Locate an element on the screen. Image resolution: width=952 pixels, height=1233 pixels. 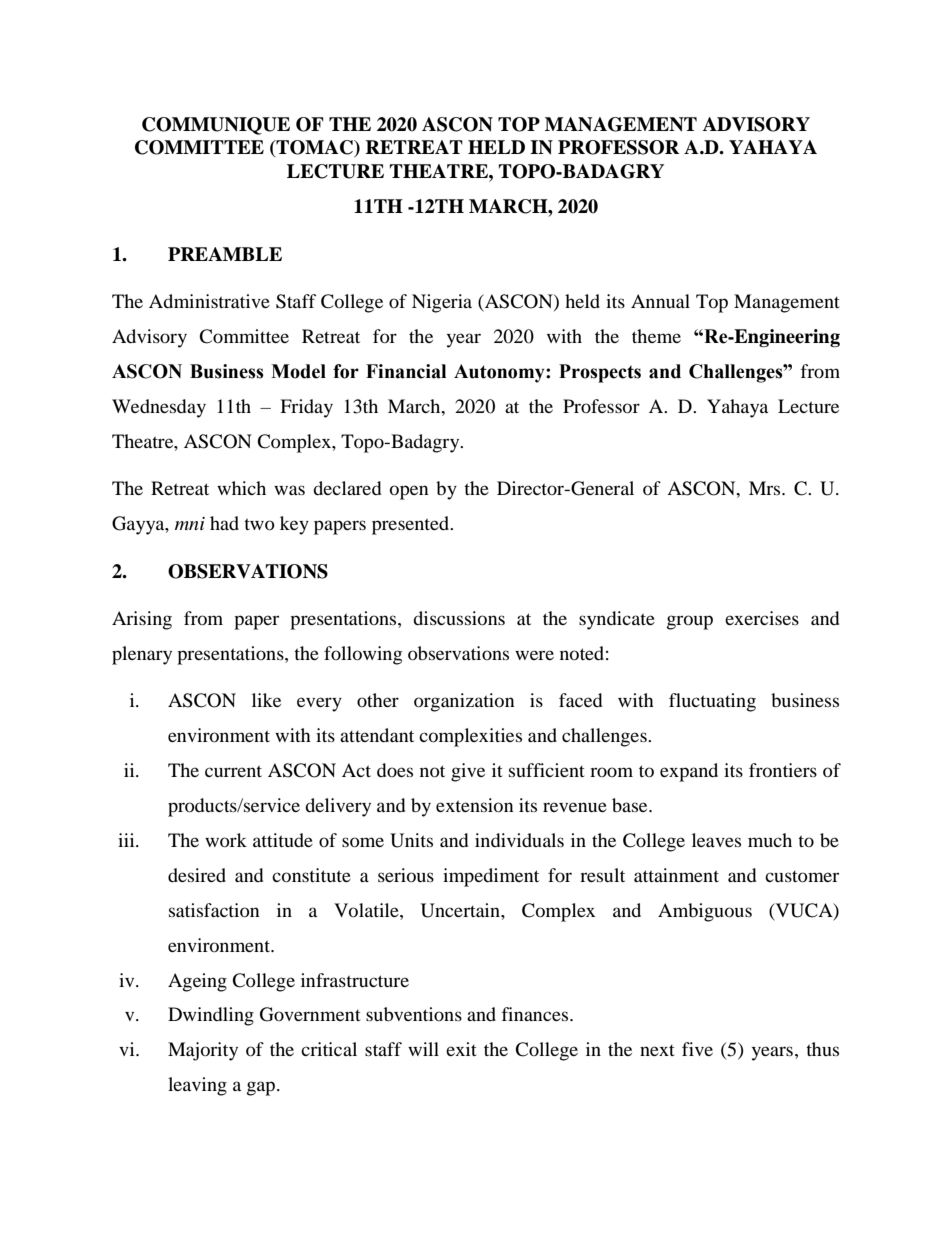
COMMUNIQUE is located at coordinates (216, 126).
